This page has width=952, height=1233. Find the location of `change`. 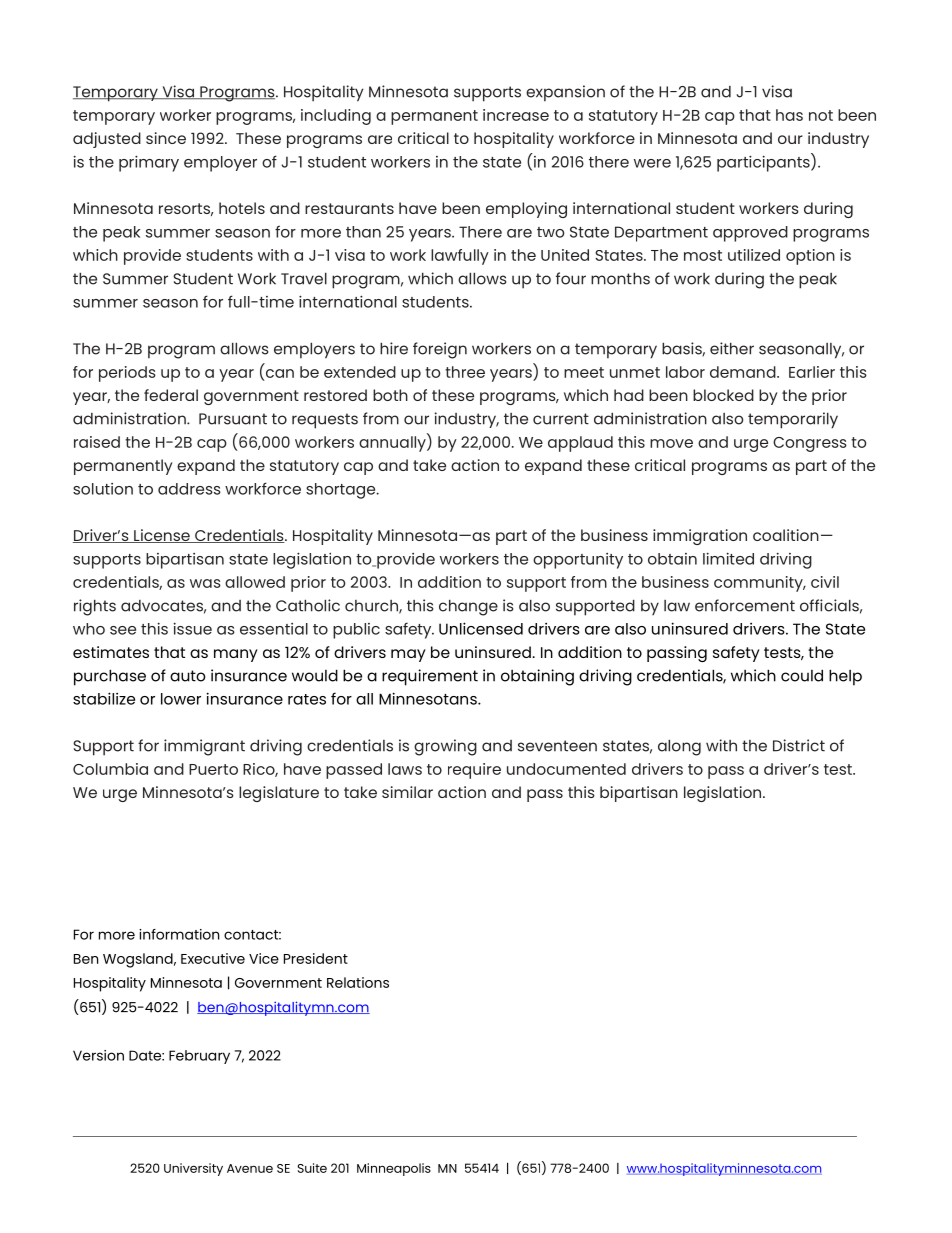

change is located at coordinates (468, 607).
